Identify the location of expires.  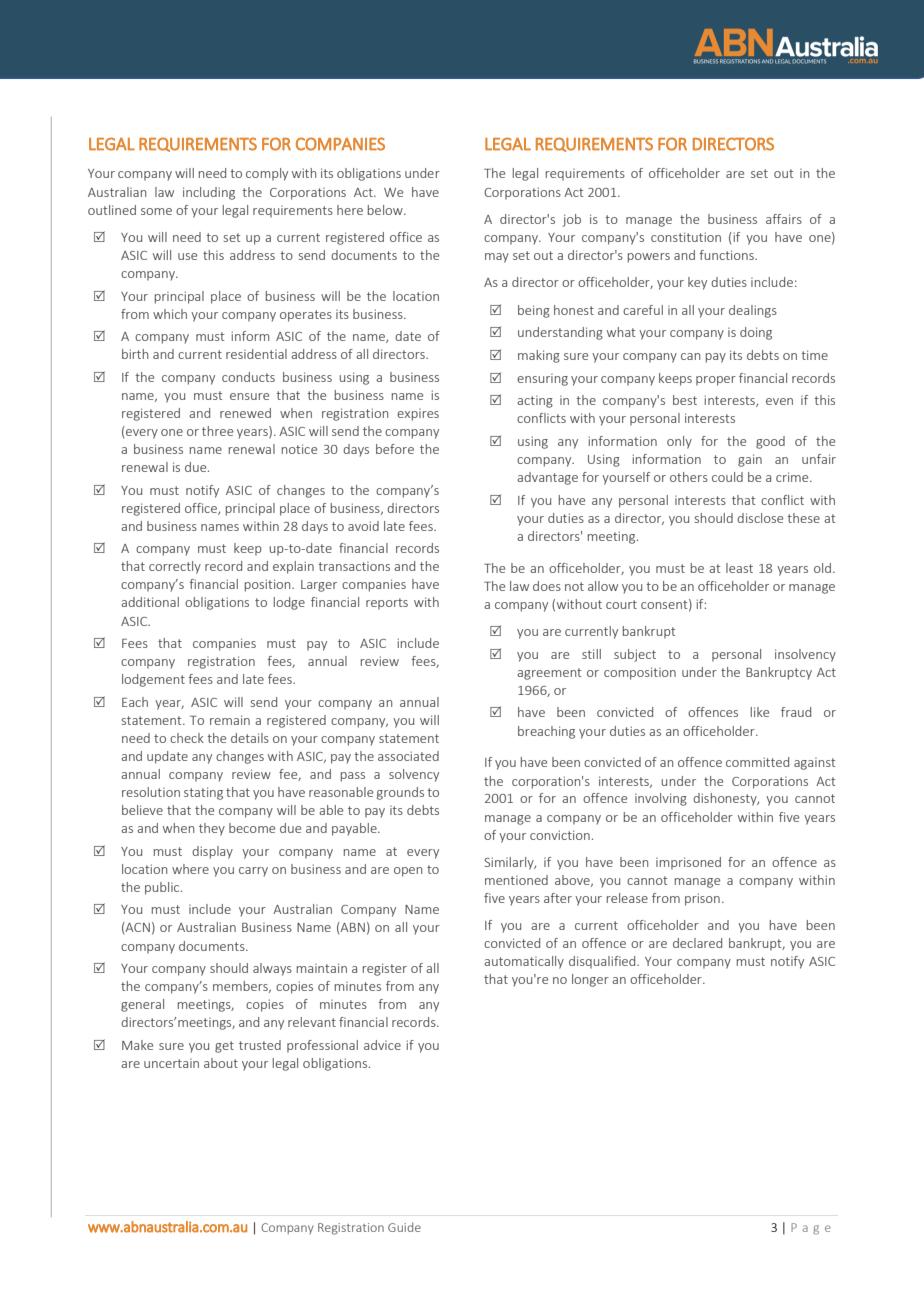
(418, 415).
